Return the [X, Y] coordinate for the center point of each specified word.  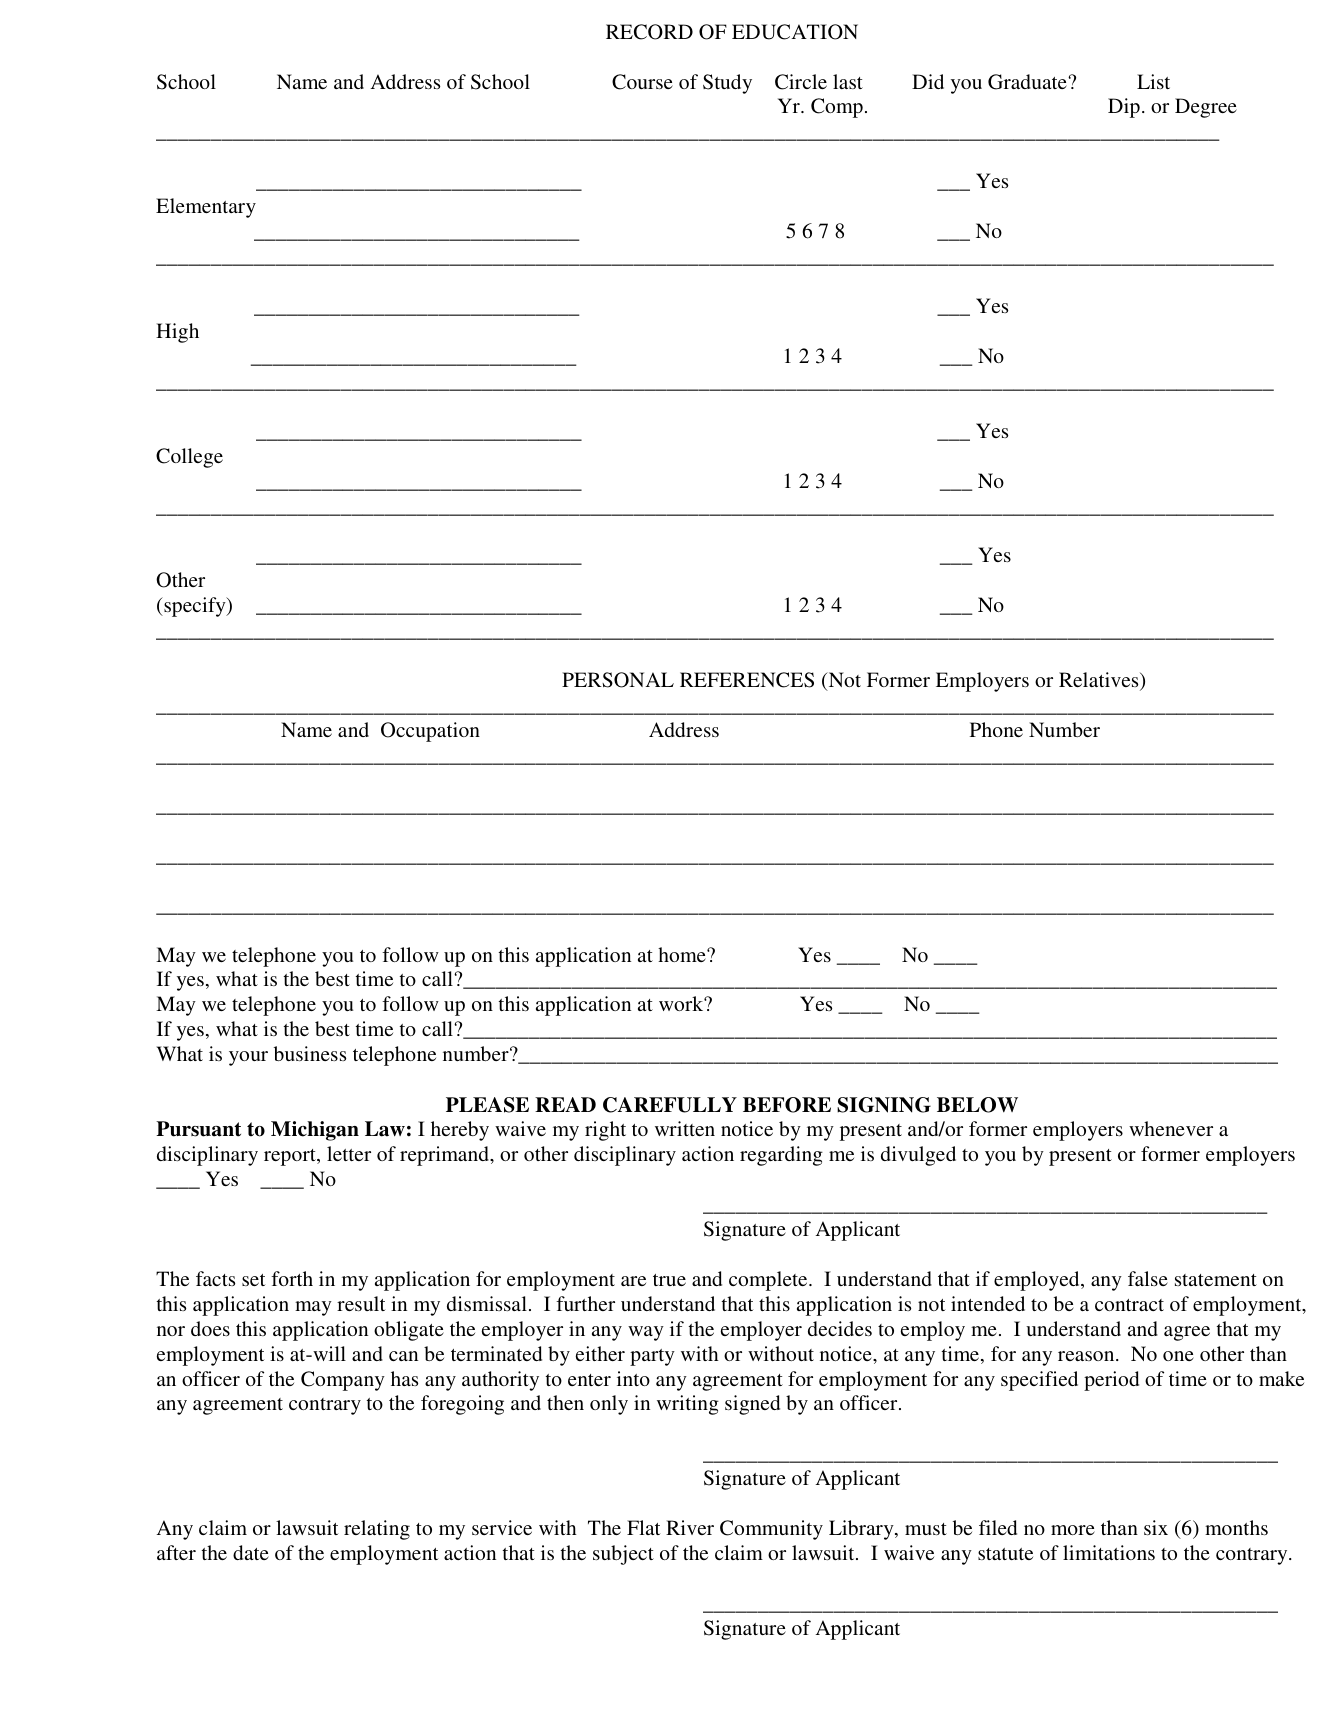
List [1153, 81]
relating [377, 1530]
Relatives [1100, 681]
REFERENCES [747, 680]
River [690, 1527]
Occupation [430, 732]
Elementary [206, 208]
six [1156, 1527]
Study [727, 84]
